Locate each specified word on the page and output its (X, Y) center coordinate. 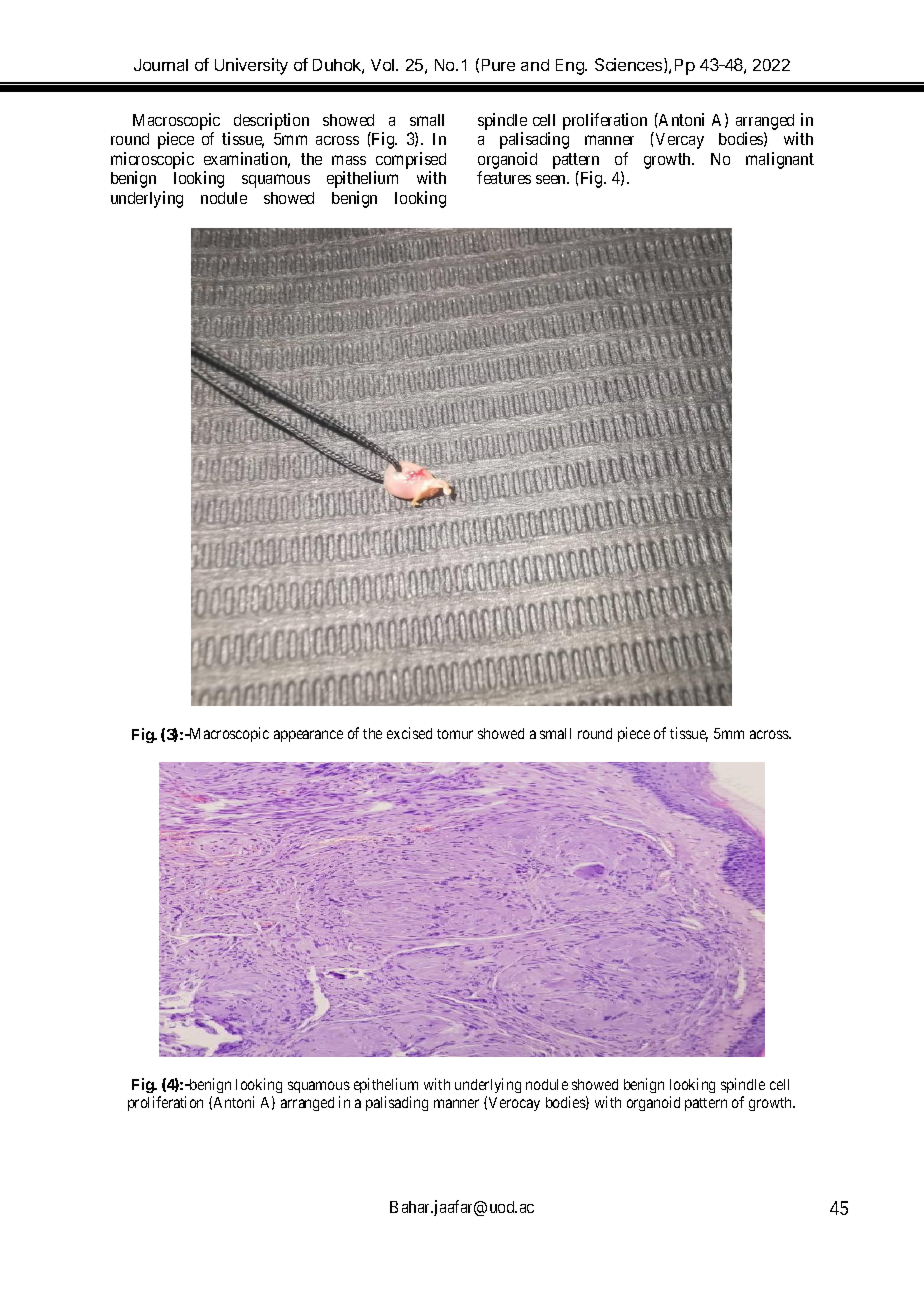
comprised (410, 162)
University (251, 66)
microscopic (152, 162)
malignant (780, 160)
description (271, 121)
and (535, 65)
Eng (571, 67)
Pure (498, 65)
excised (409, 733)
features (504, 177)
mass (349, 160)
